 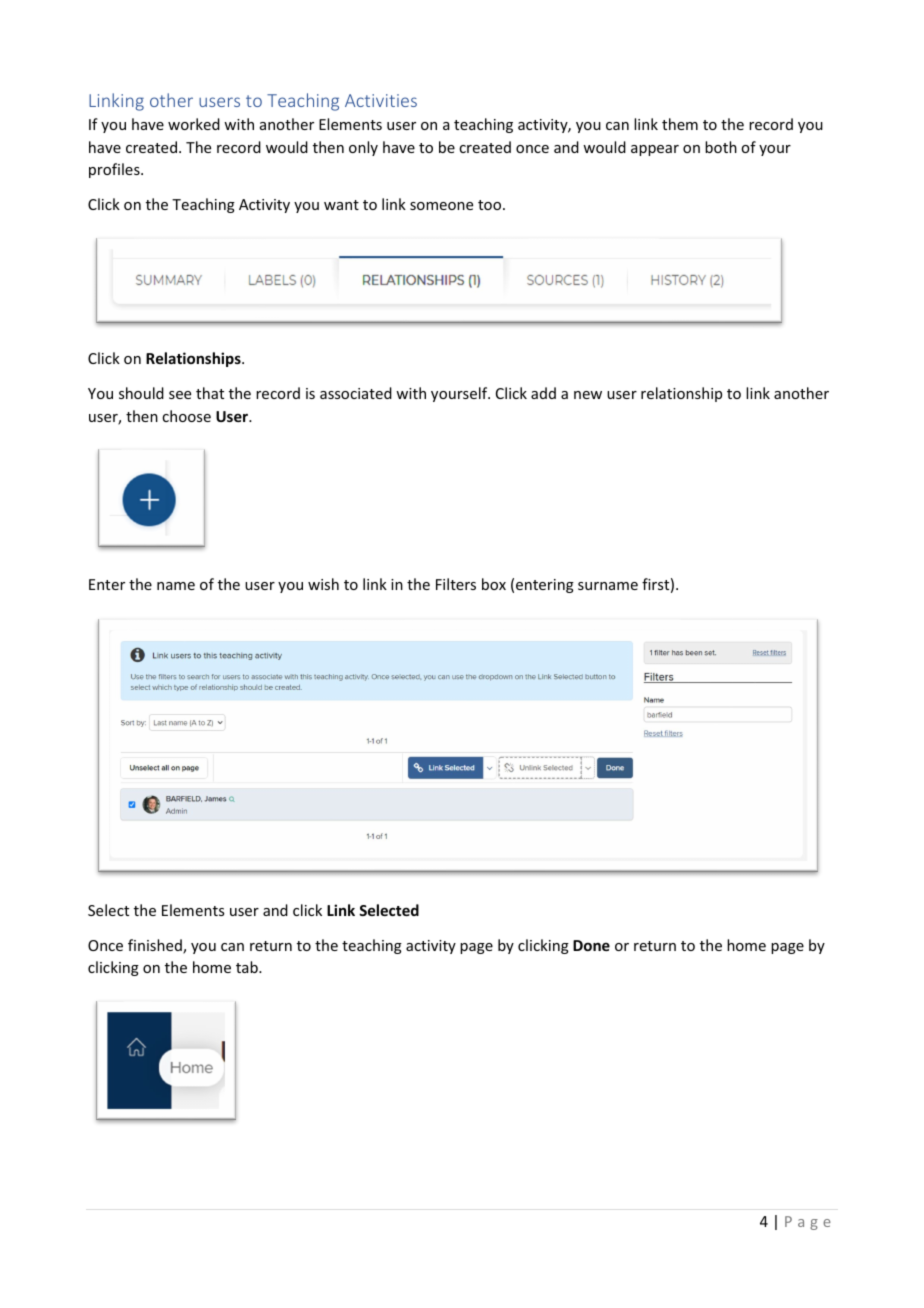 What do you see at coordinates (356, 393) in the image?
I see `associated` at bounding box center [356, 393].
